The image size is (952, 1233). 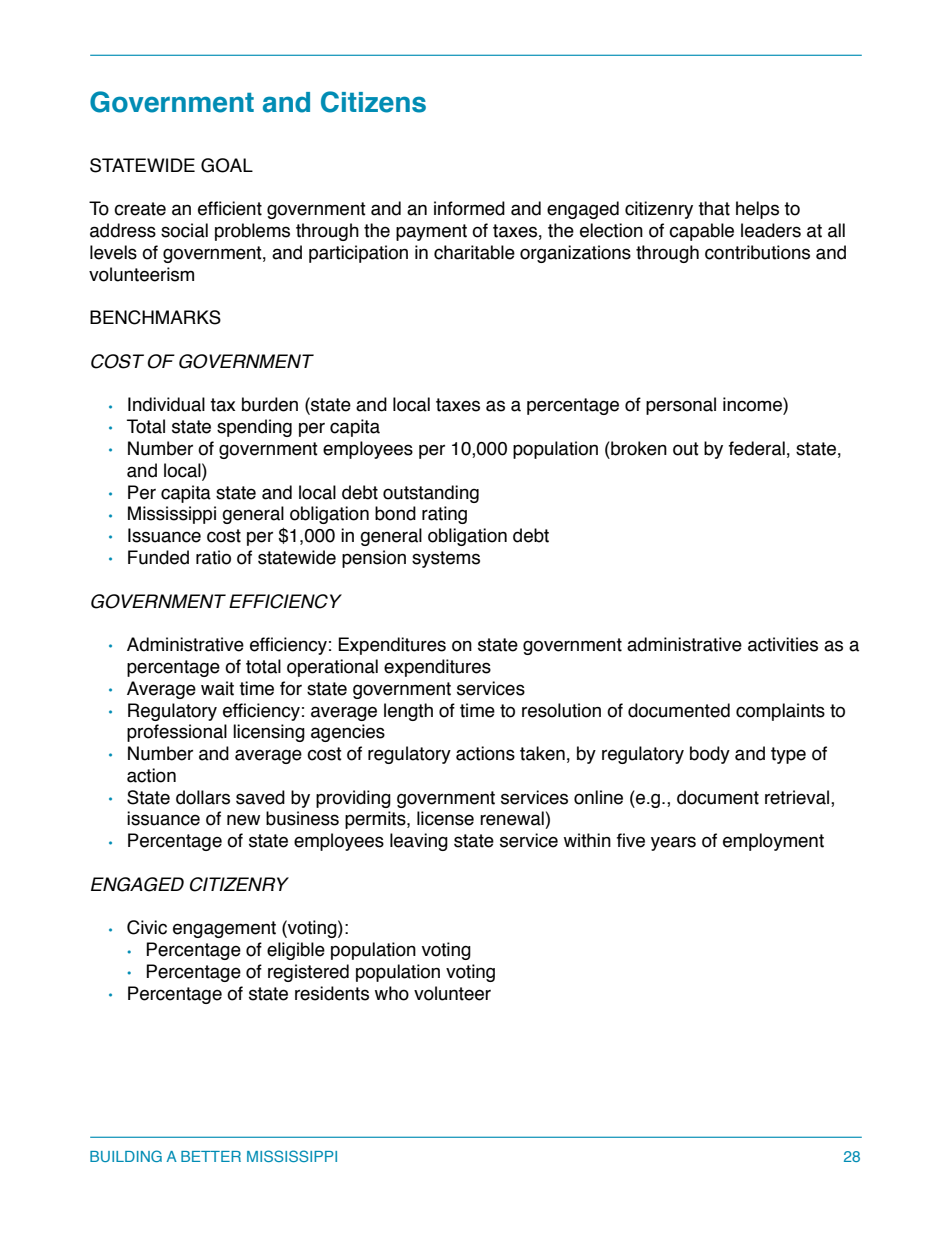 What do you see at coordinates (217, 688) in the page?
I see `wait` at bounding box center [217, 688].
